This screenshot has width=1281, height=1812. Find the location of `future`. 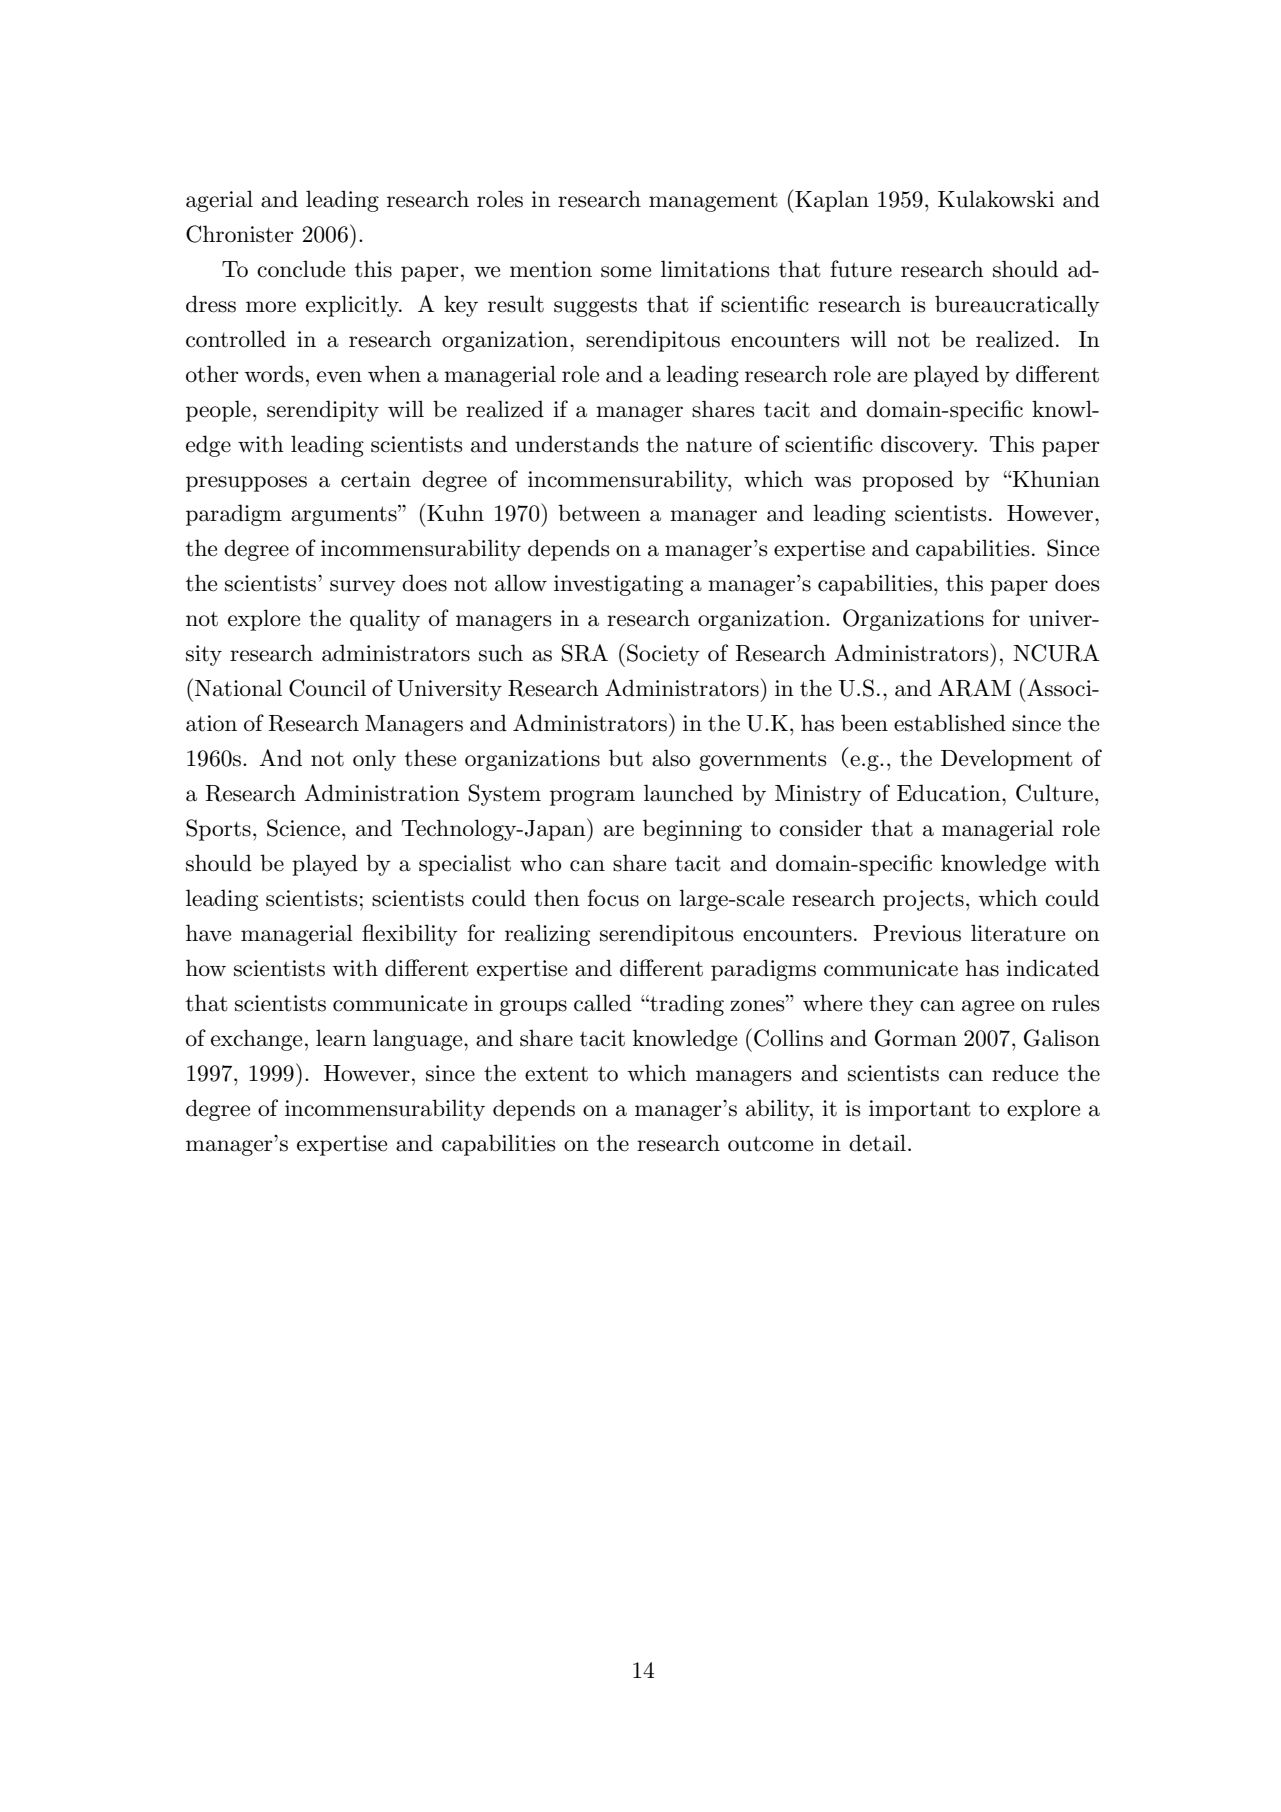

future is located at coordinates (861, 269).
